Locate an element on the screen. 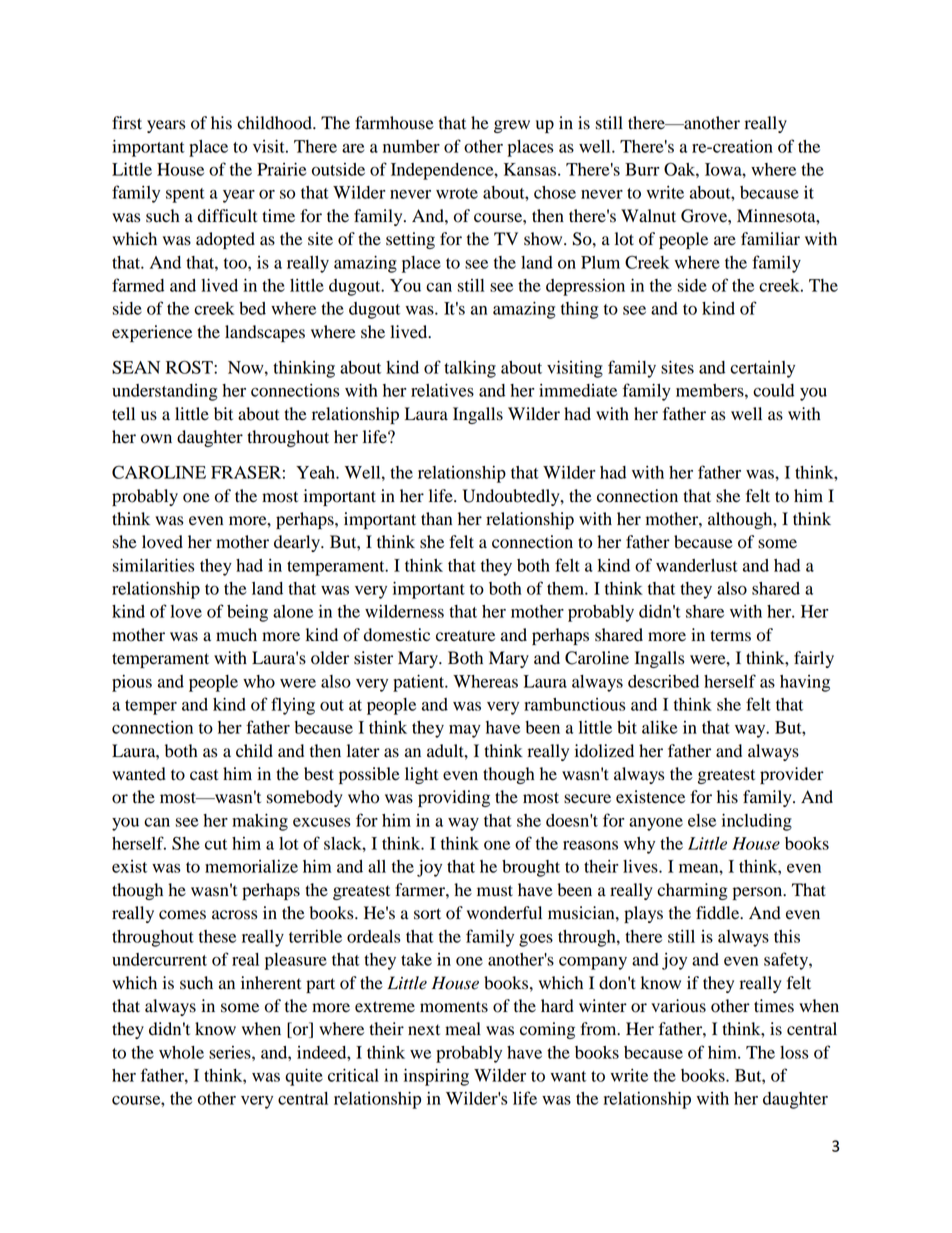 The width and height of the screenshot is (952, 1233). whole is located at coordinates (181, 1052).
